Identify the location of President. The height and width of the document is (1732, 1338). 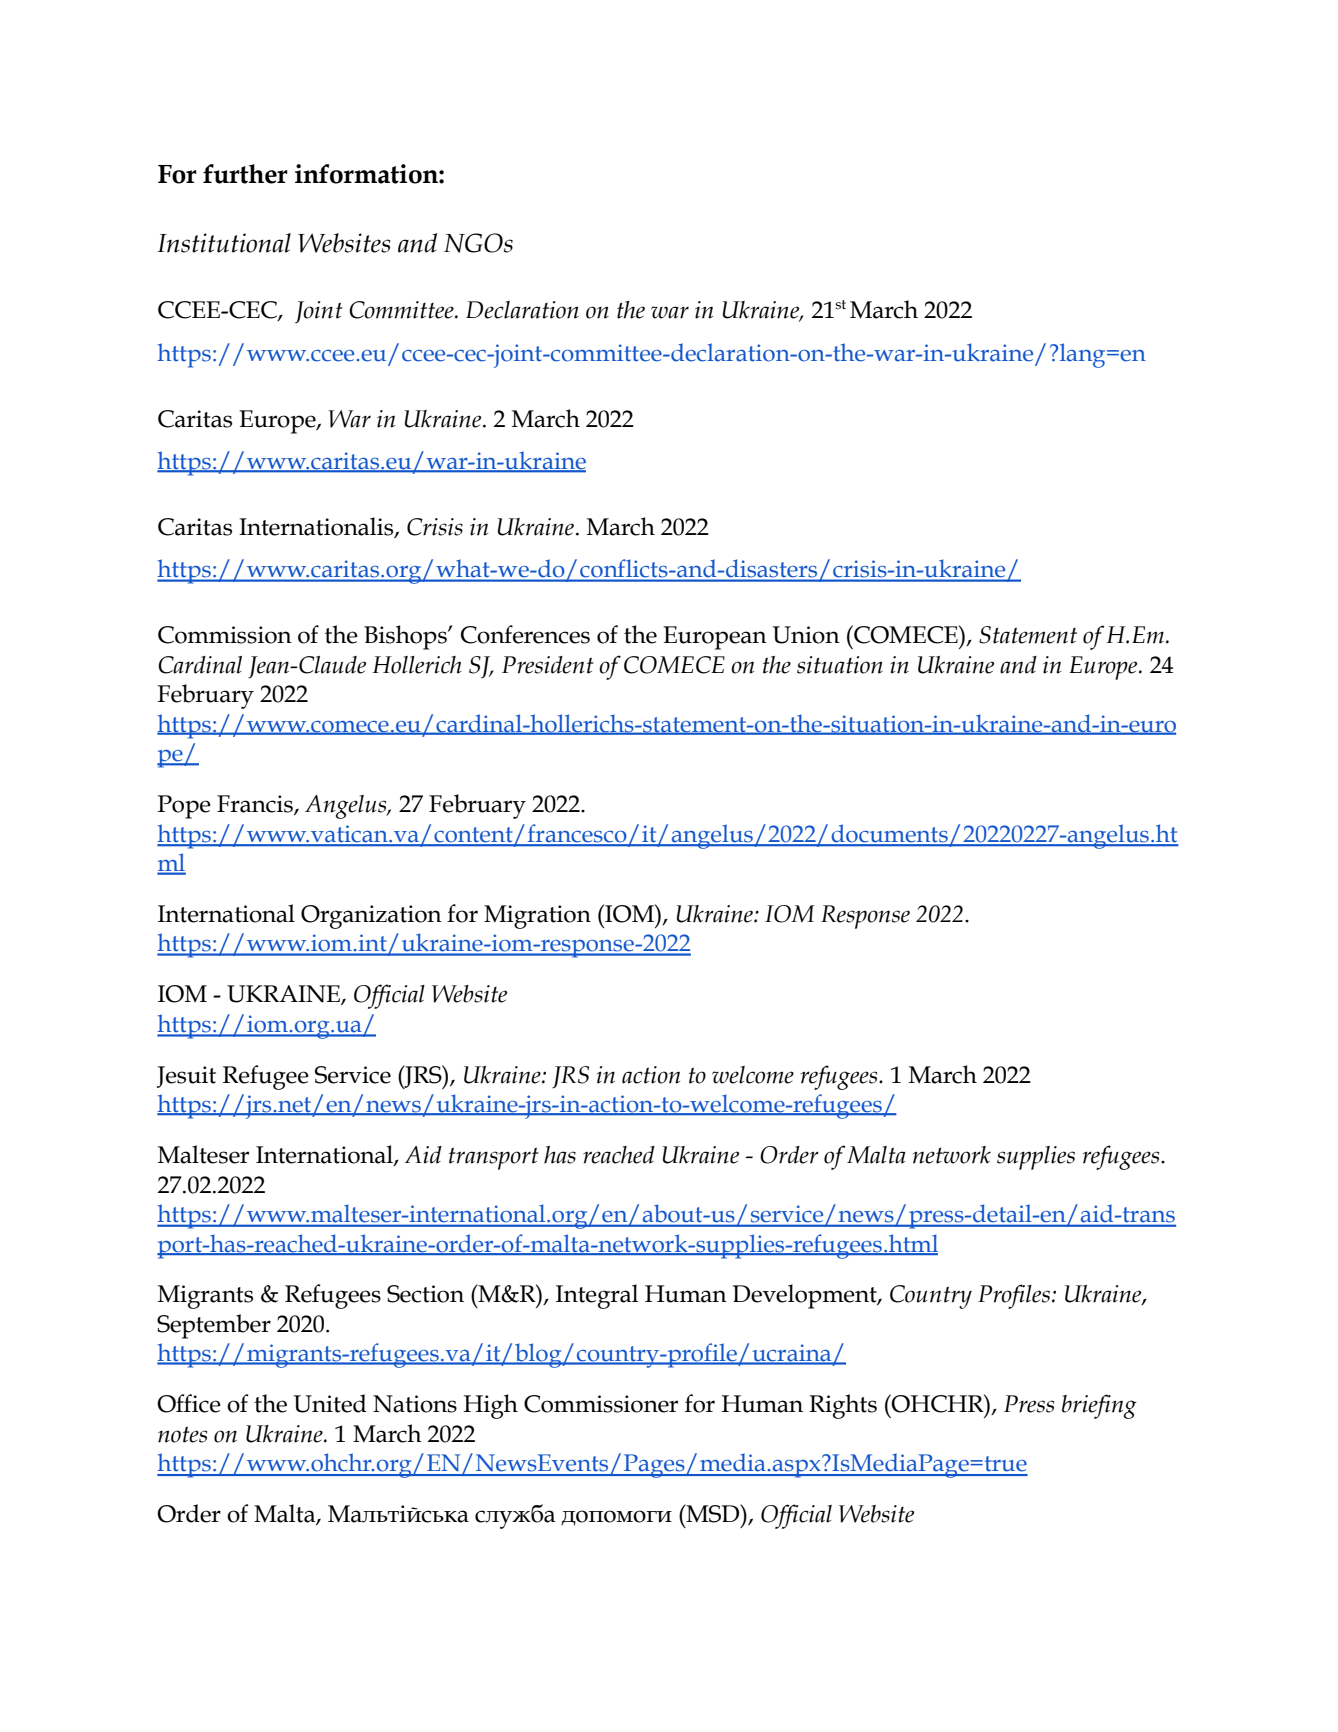
(548, 665).
